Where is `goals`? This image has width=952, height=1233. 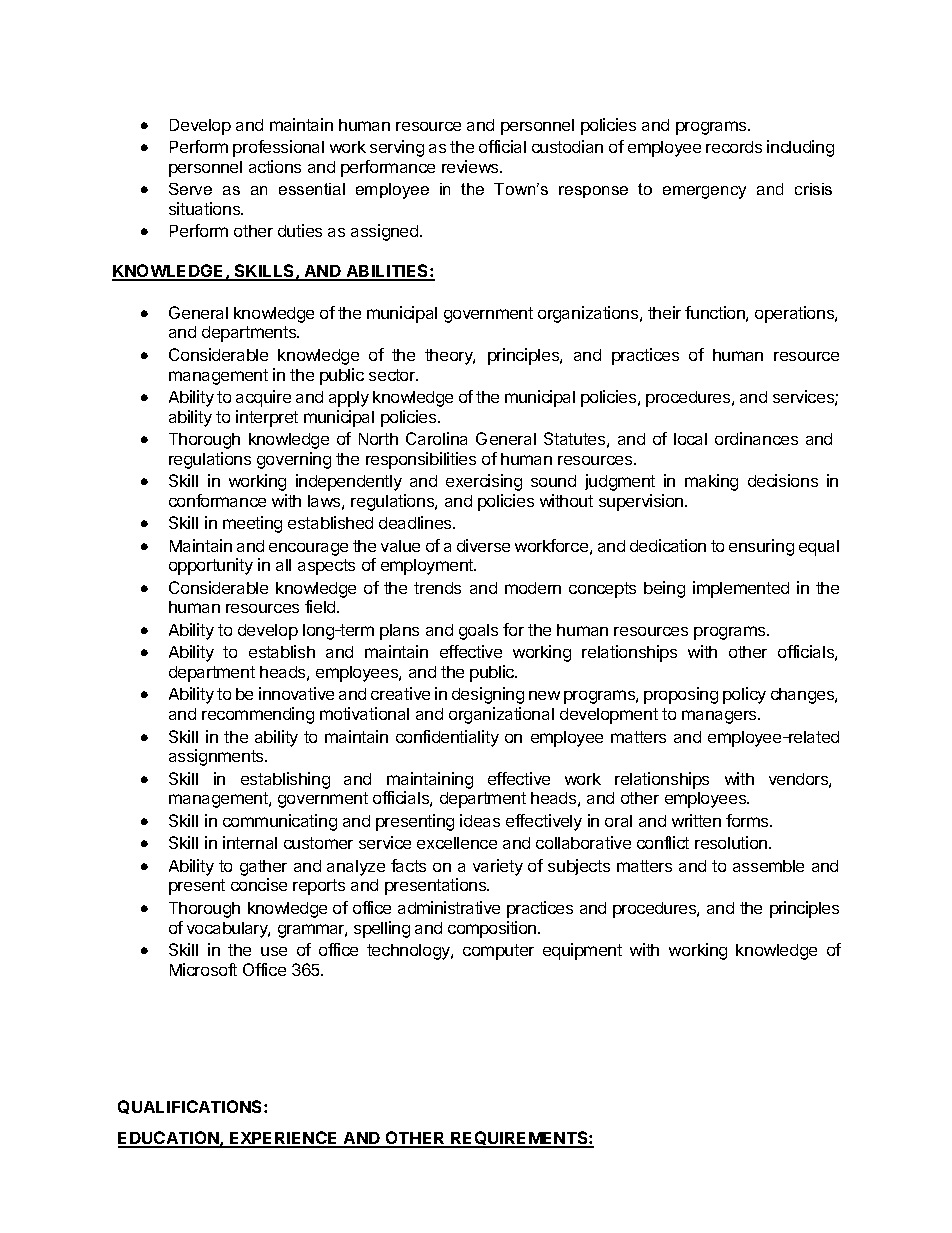 goals is located at coordinates (478, 632).
